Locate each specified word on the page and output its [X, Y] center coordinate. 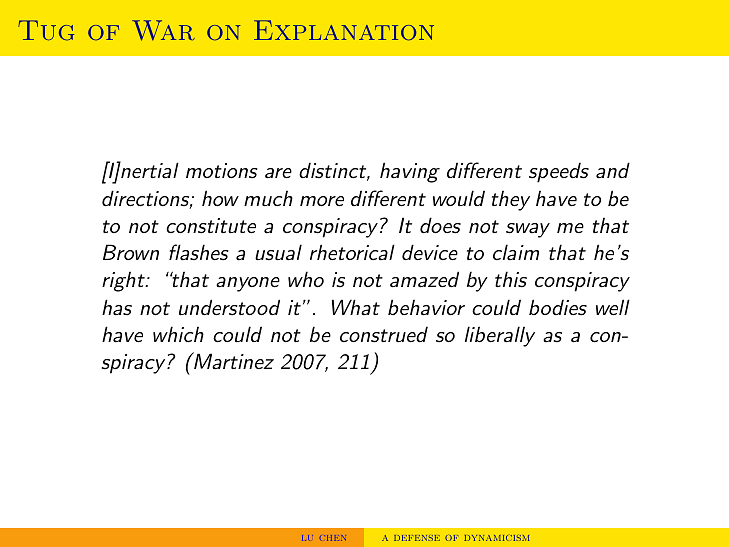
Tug [46, 30]
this [511, 279]
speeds [559, 172]
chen [333, 538]
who [306, 279]
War [163, 30]
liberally [500, 336]
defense [417, 538]
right [124, 282]
